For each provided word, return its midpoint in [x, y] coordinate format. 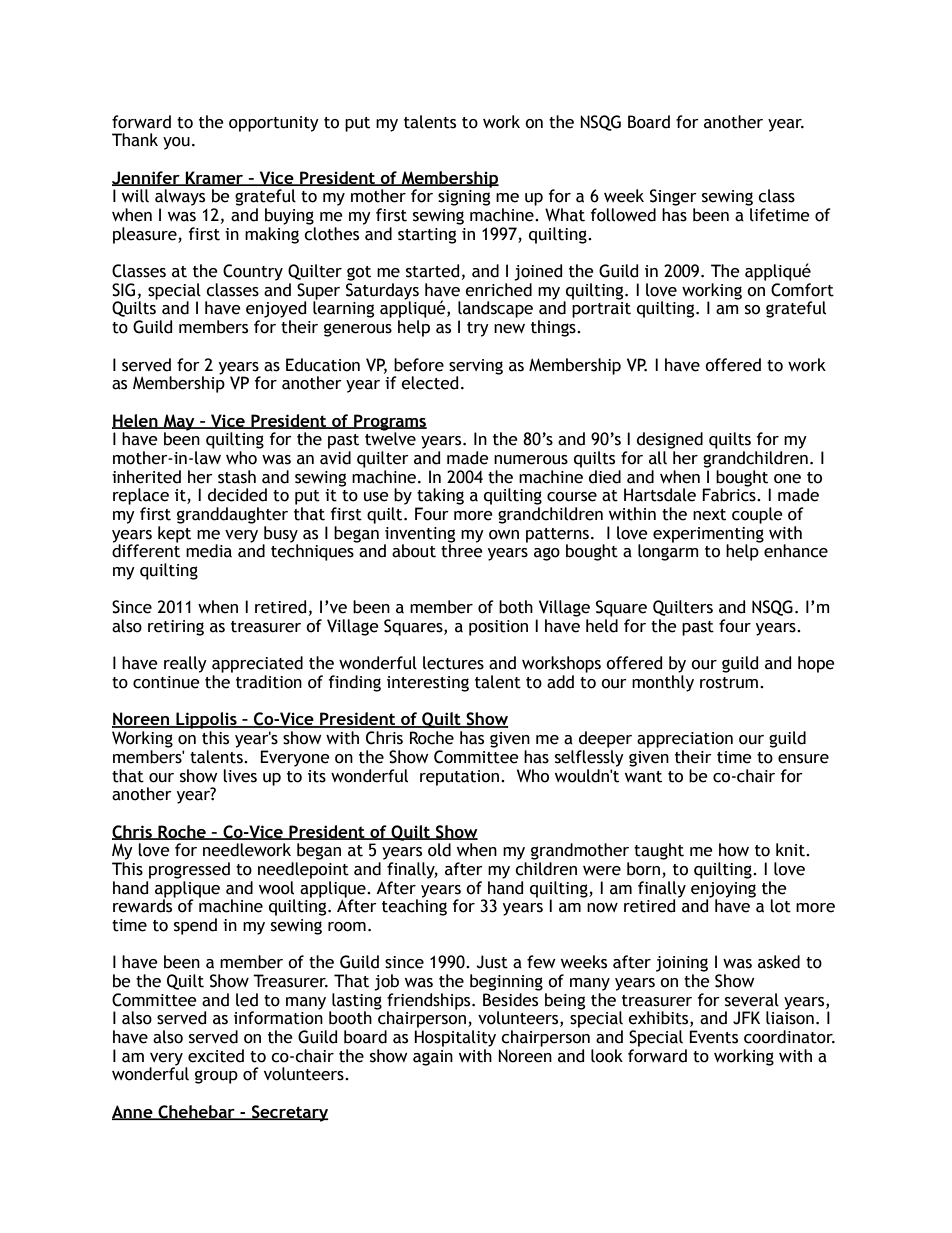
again [433, 1058]
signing [464, 198]
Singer [673, 197]
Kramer [215, 178]
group [216, 1077]
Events [713, 1037]
